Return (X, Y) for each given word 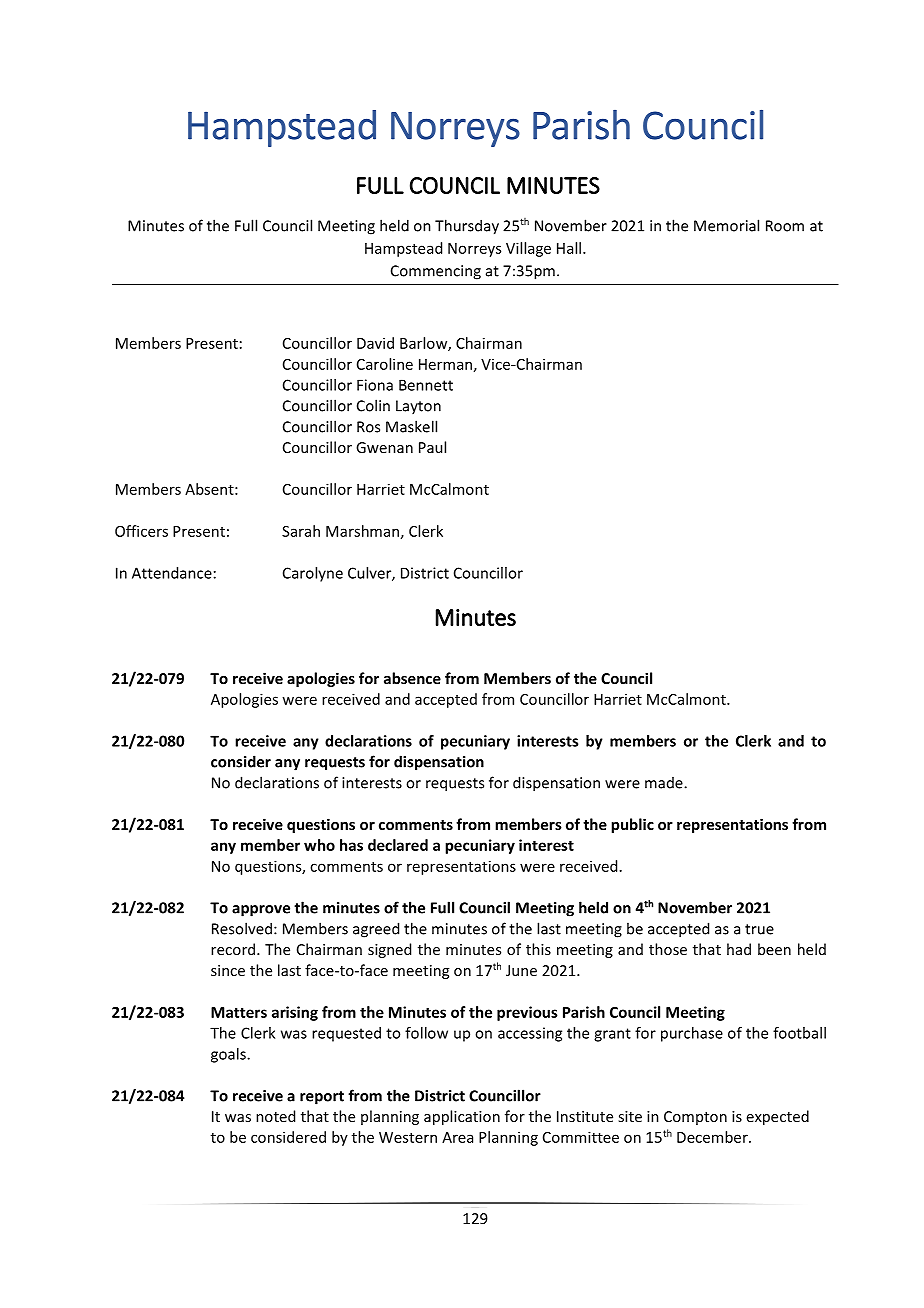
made (665, 783)
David (375, 343)
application (462, 1117)
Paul (432, 447)
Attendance (172, 573)
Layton (418, 407)
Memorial (726, 225)
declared (398, 845)
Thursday (467, 227)
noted (275, 1116)
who (319, 845)
